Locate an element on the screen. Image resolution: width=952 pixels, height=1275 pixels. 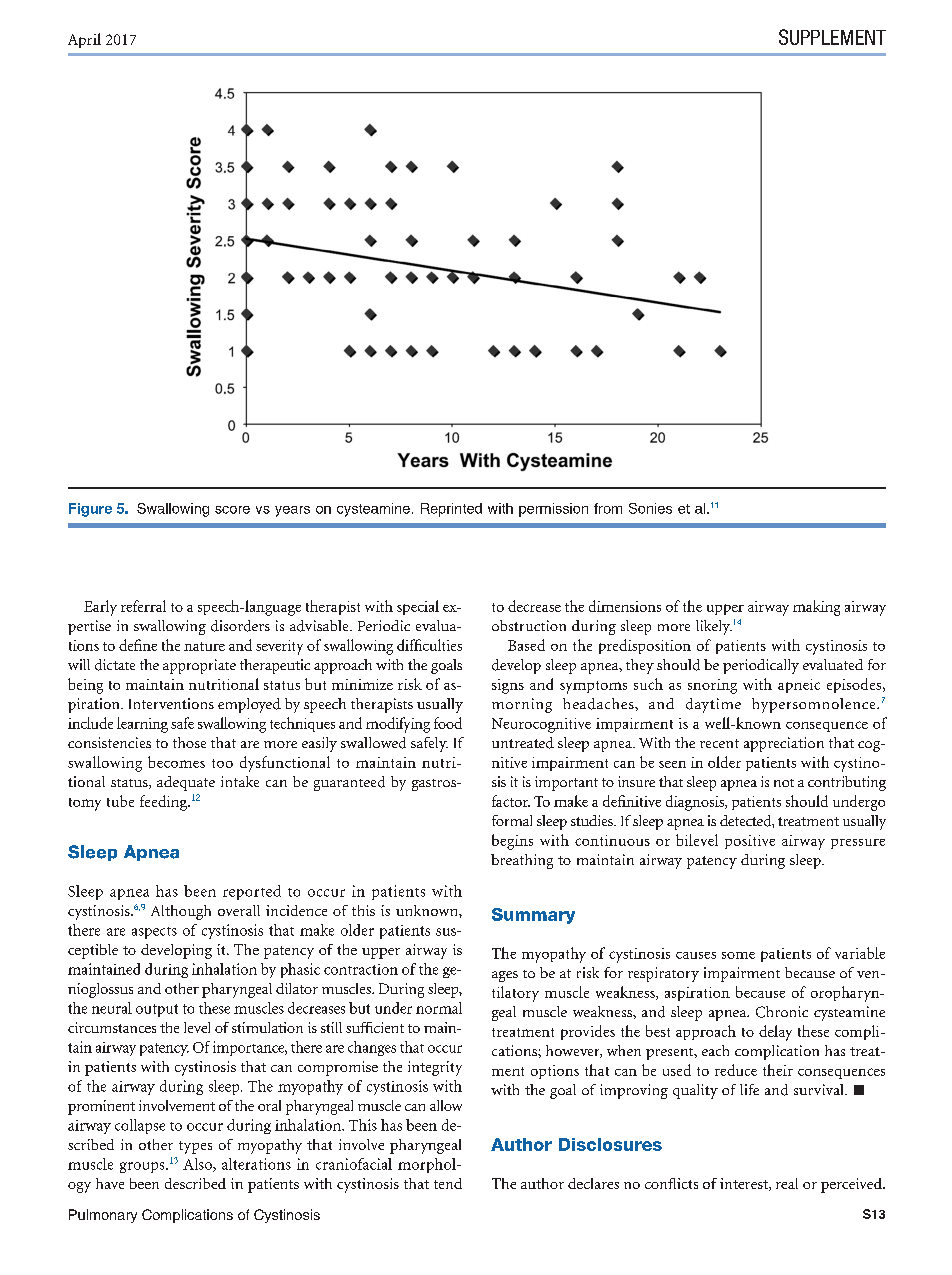
Summary is located at coordinates (533, 916).
